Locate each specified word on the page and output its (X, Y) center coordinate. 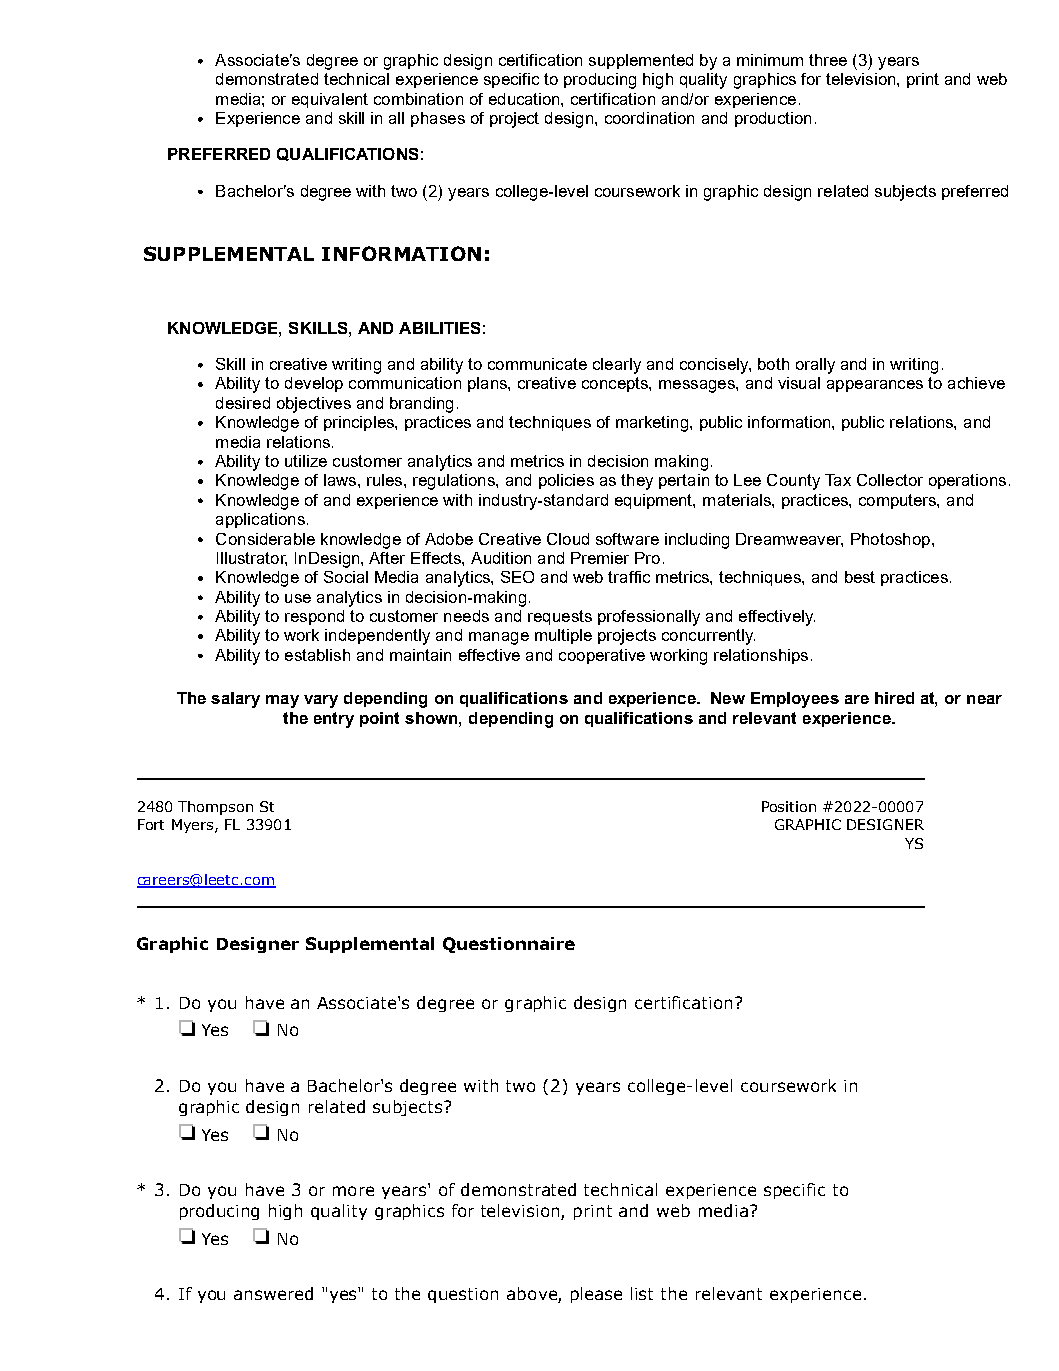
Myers (194, 826)
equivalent (330, 100)
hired (894, 698)
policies (566, 481)
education (525, 99)
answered (273, 1293)
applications (260, 520)
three (828, 60)
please (596, 1295)
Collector (890, 480)
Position (789, 806)
